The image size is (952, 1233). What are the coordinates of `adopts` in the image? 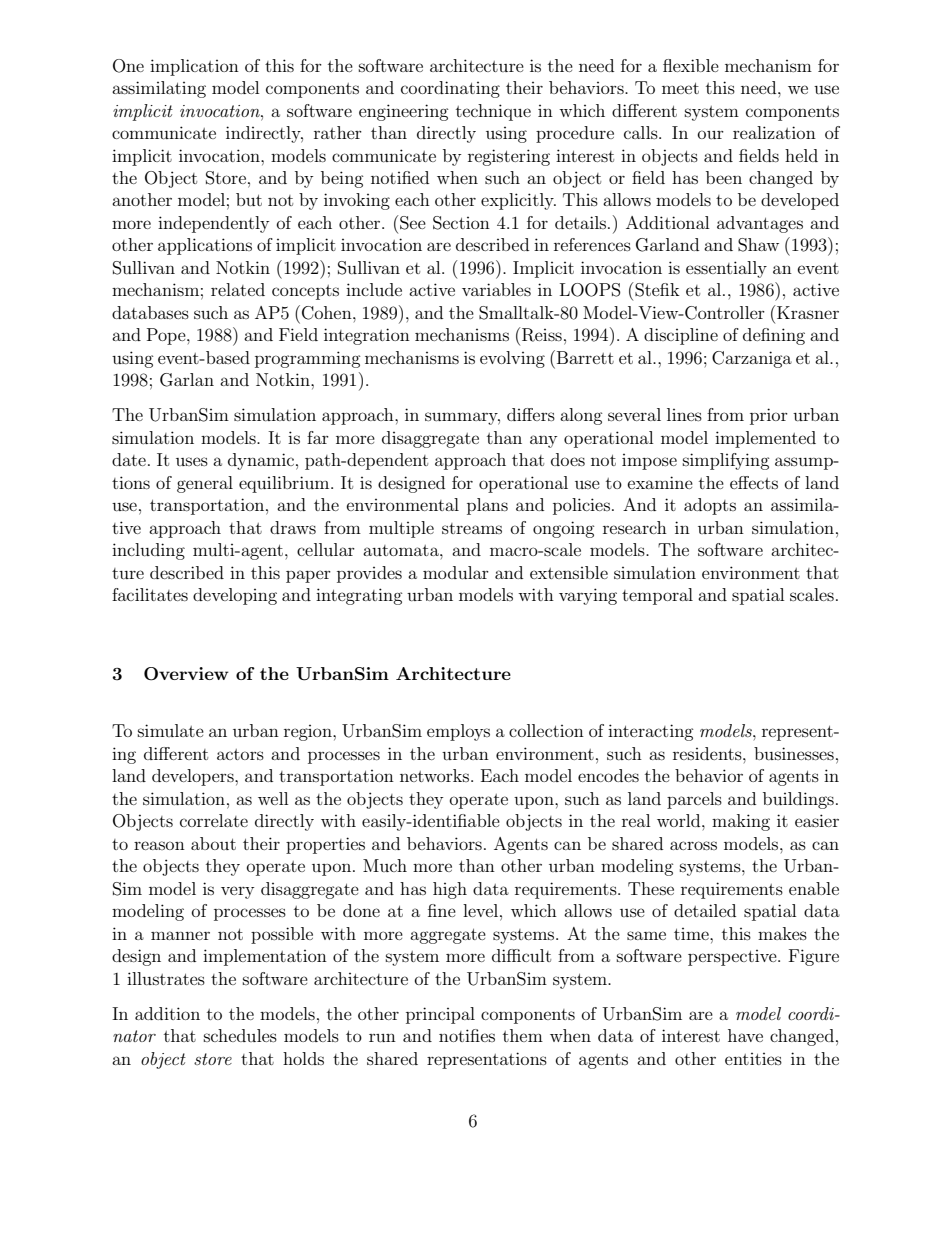 It's located at (710, 506).
